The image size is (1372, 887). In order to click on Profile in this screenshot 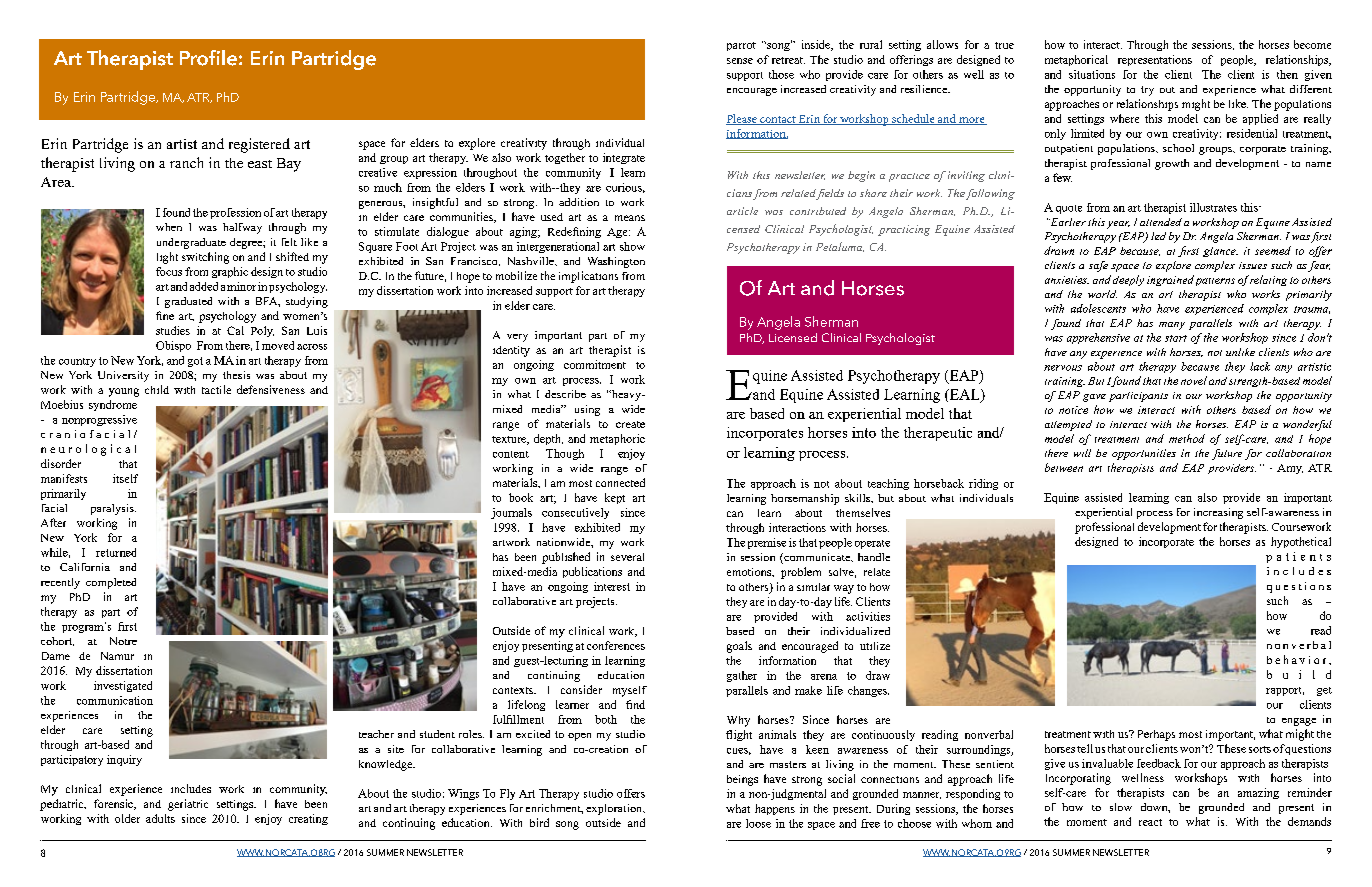, I will do `click(208, 58)`.
